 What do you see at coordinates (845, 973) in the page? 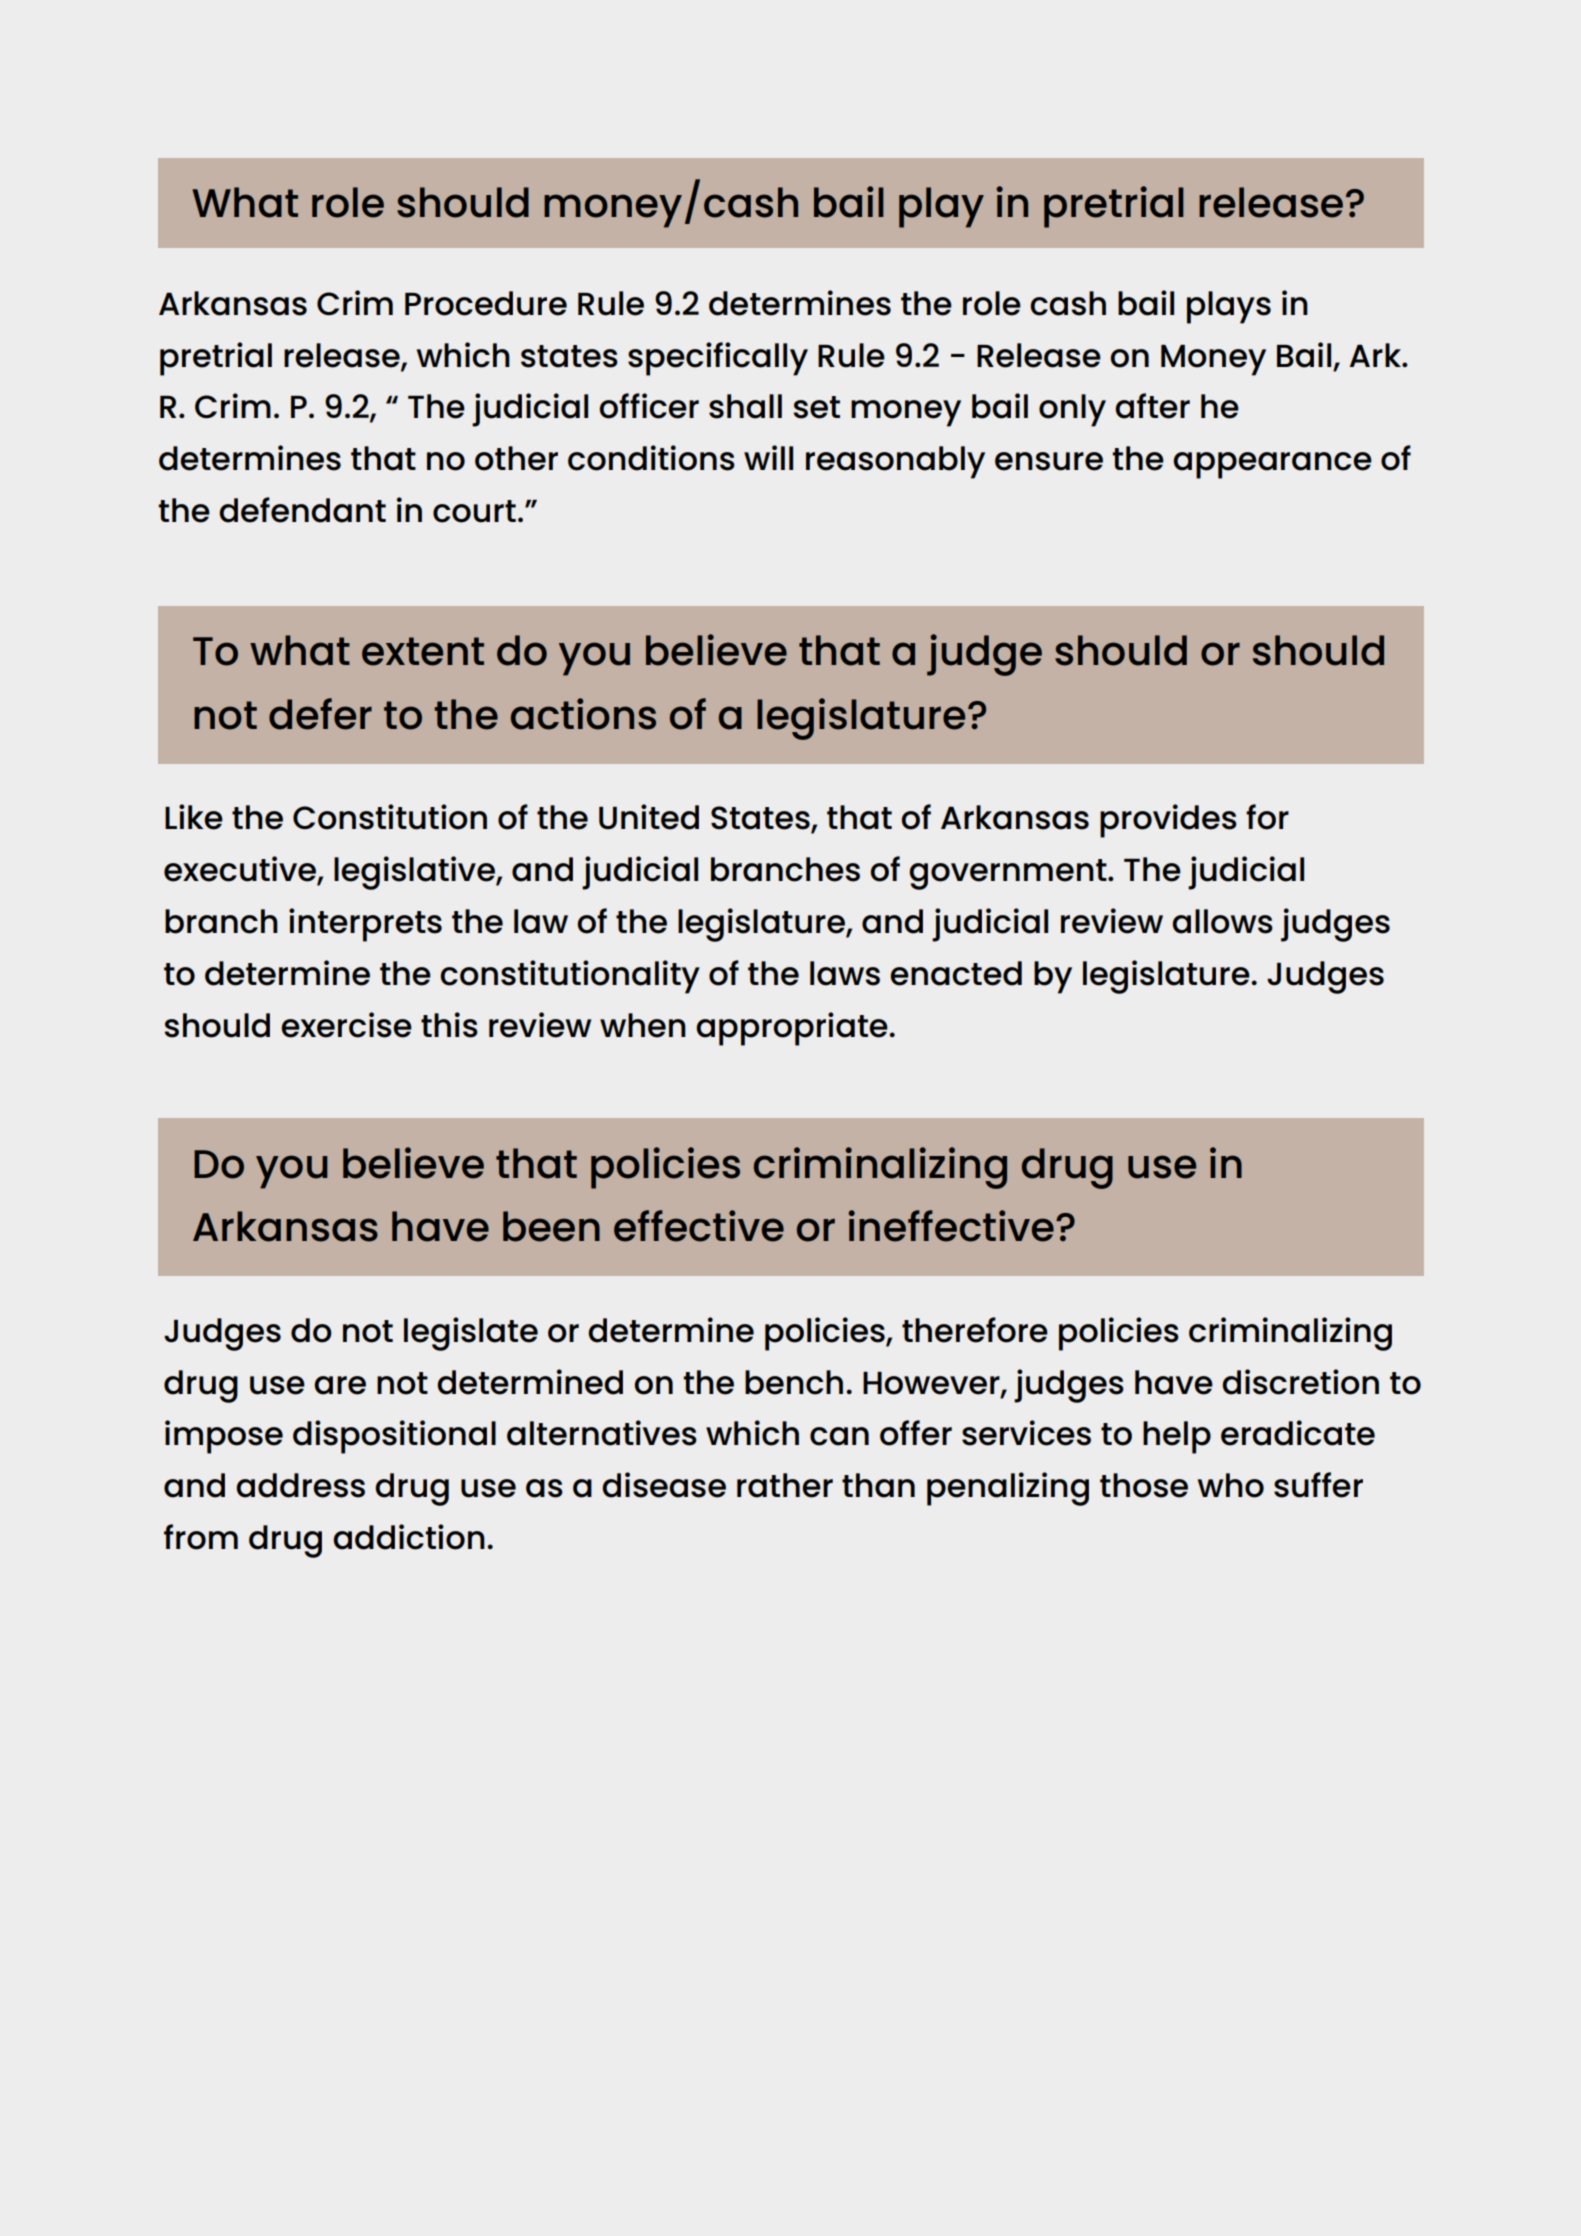
I see `laws` at bounding box center [845, 973].
